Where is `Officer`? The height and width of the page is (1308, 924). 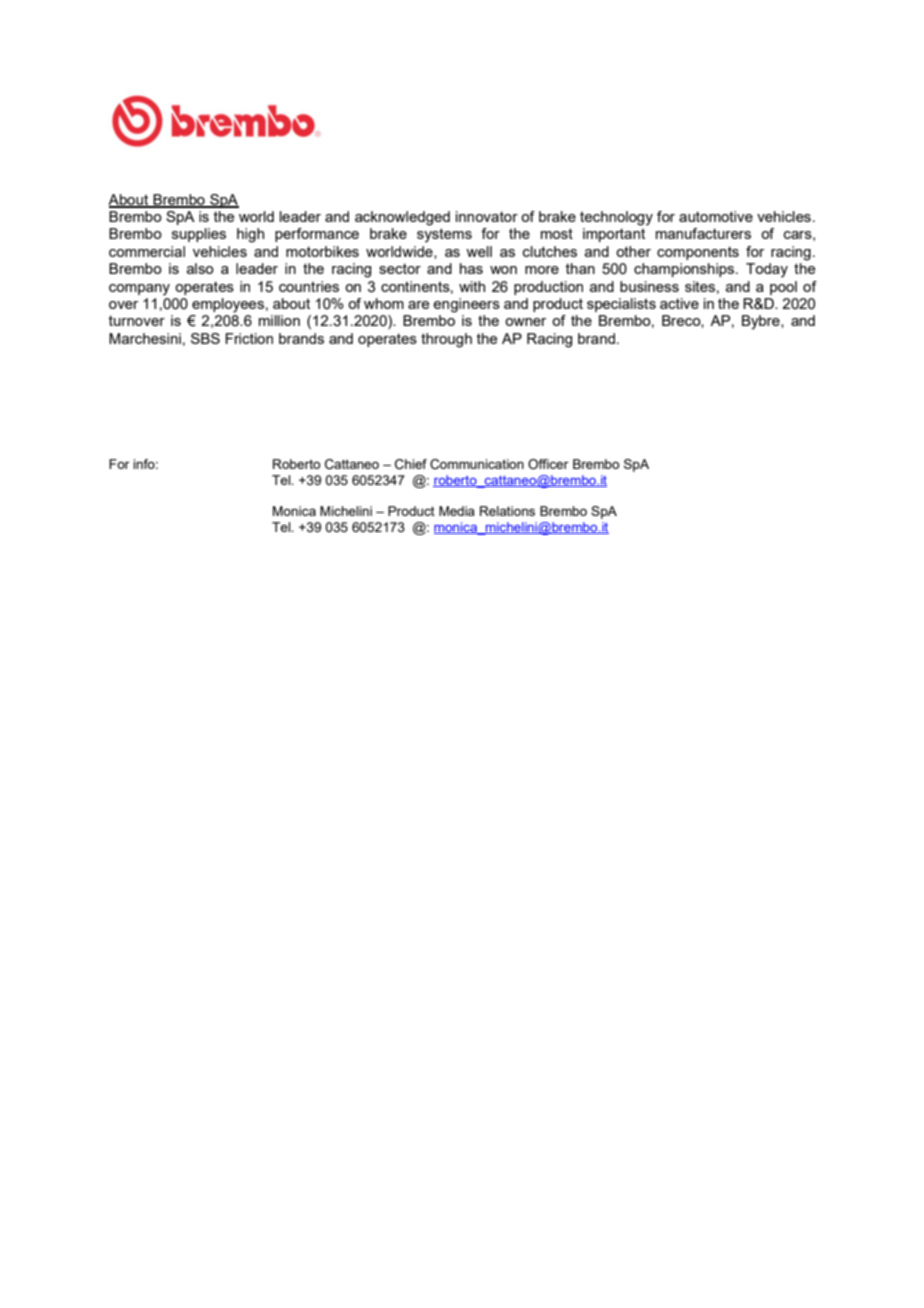 Officer is located at coordinates (548, 464).
